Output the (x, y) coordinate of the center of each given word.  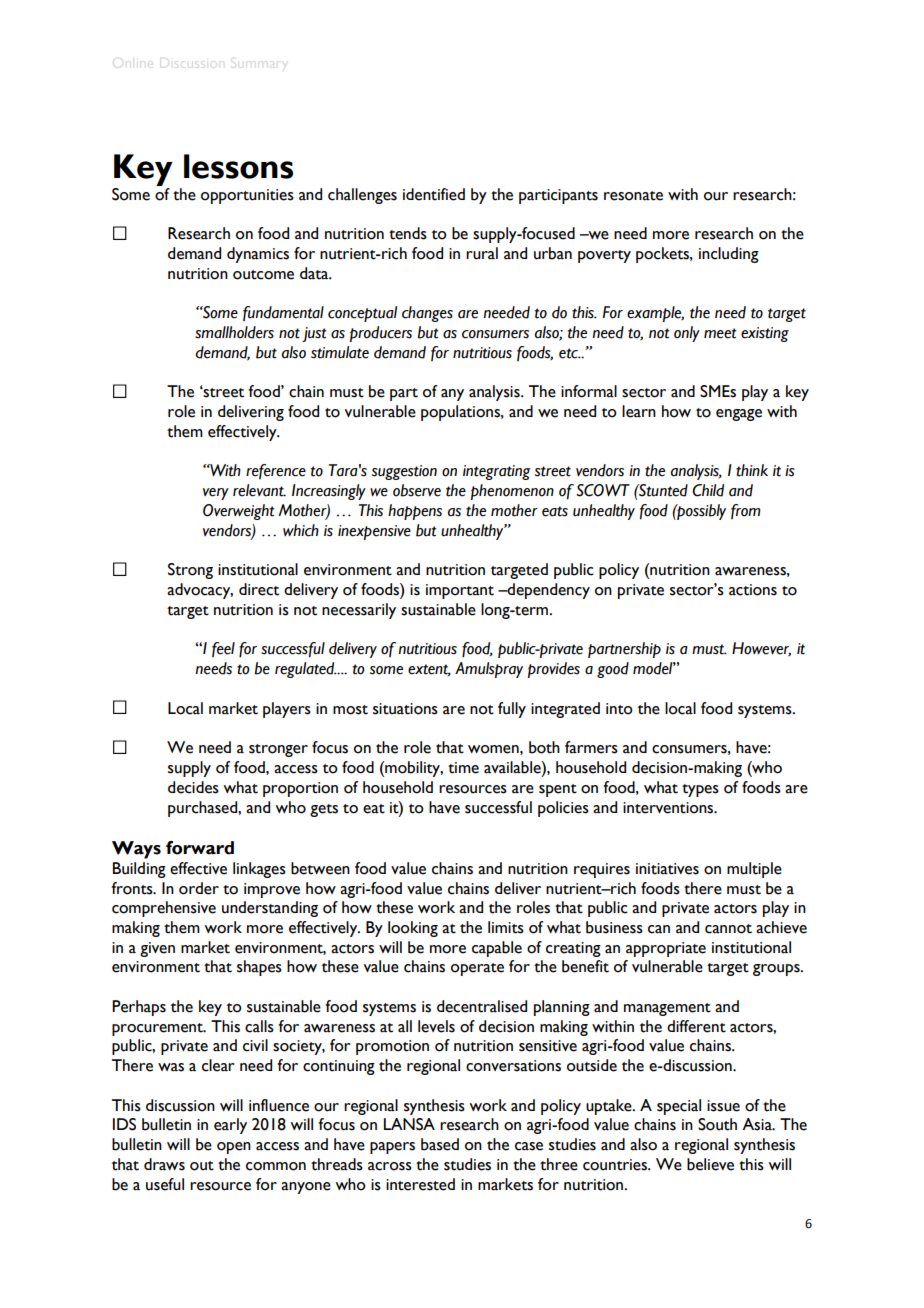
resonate (633, 196)
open (234, 1148)
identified (434, 194)
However (761, 649)
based (440, 1144)
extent (429, 670)
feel (223, 649)
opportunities (247, 196)
